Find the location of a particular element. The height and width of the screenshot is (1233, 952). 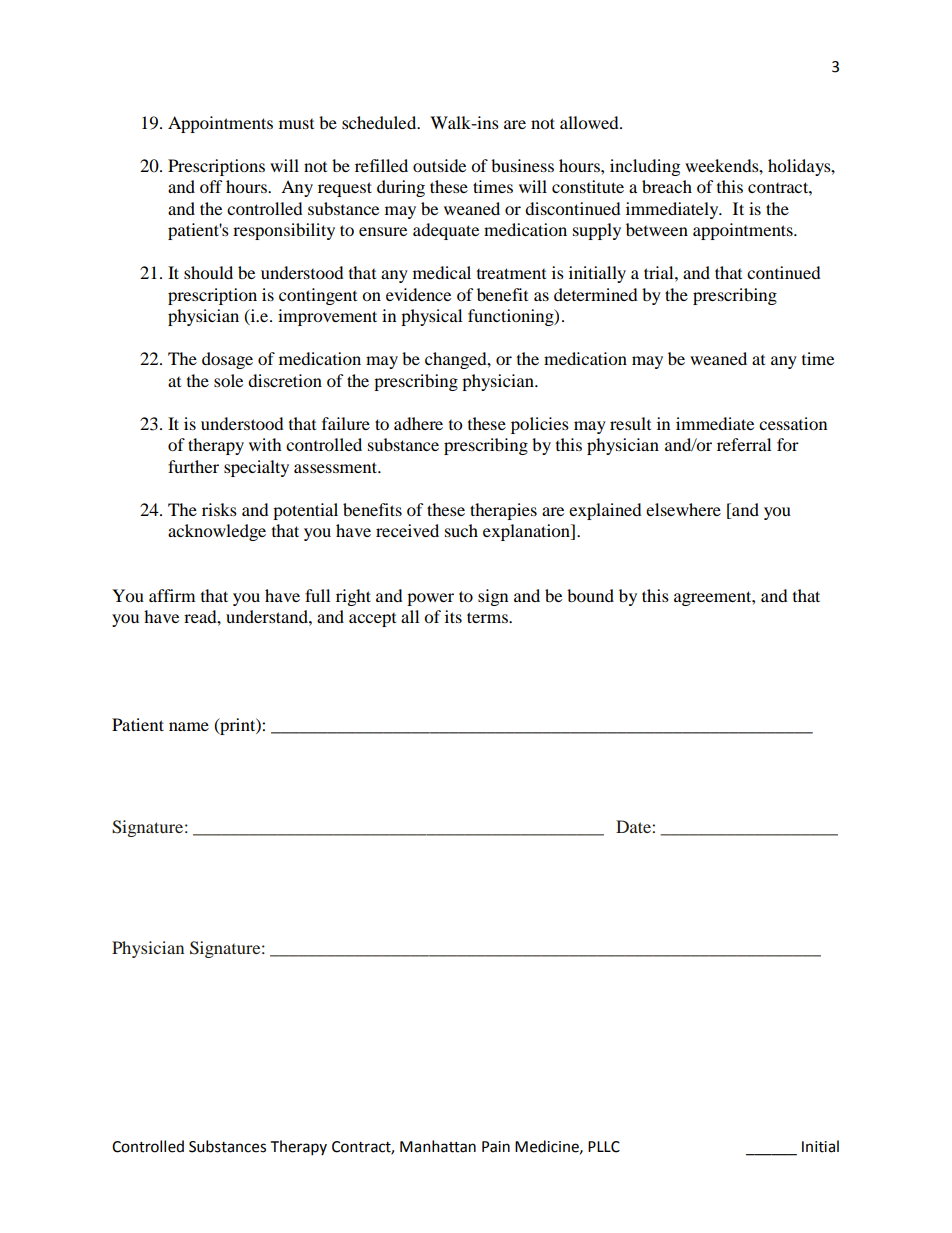

Pain is located at coordinates (496, 1147).
